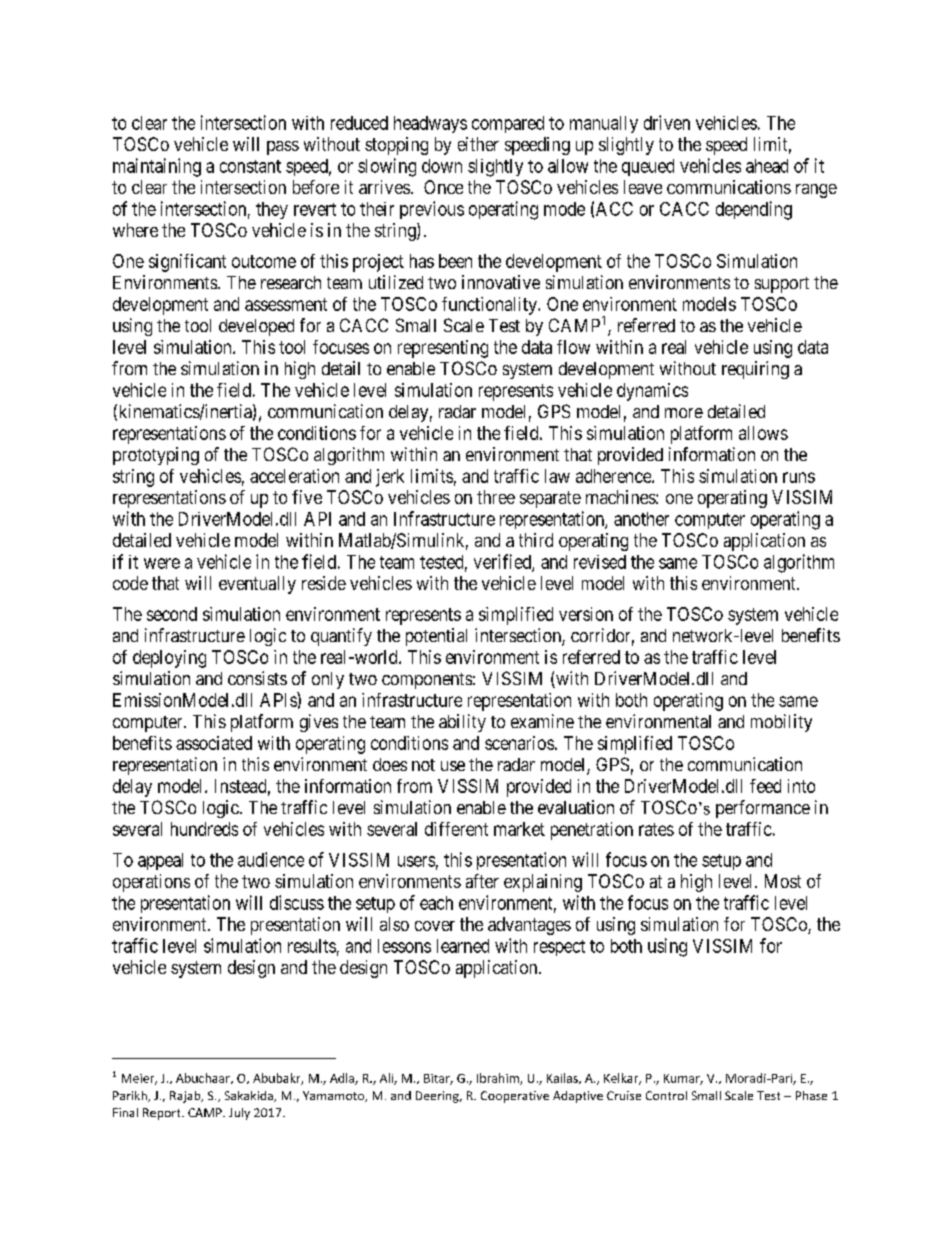 Image resolution: width=952 pixels, height=1233 pixels. Describe the element at coordinates (767, 166) in the document. I see `ahead` at that location.
